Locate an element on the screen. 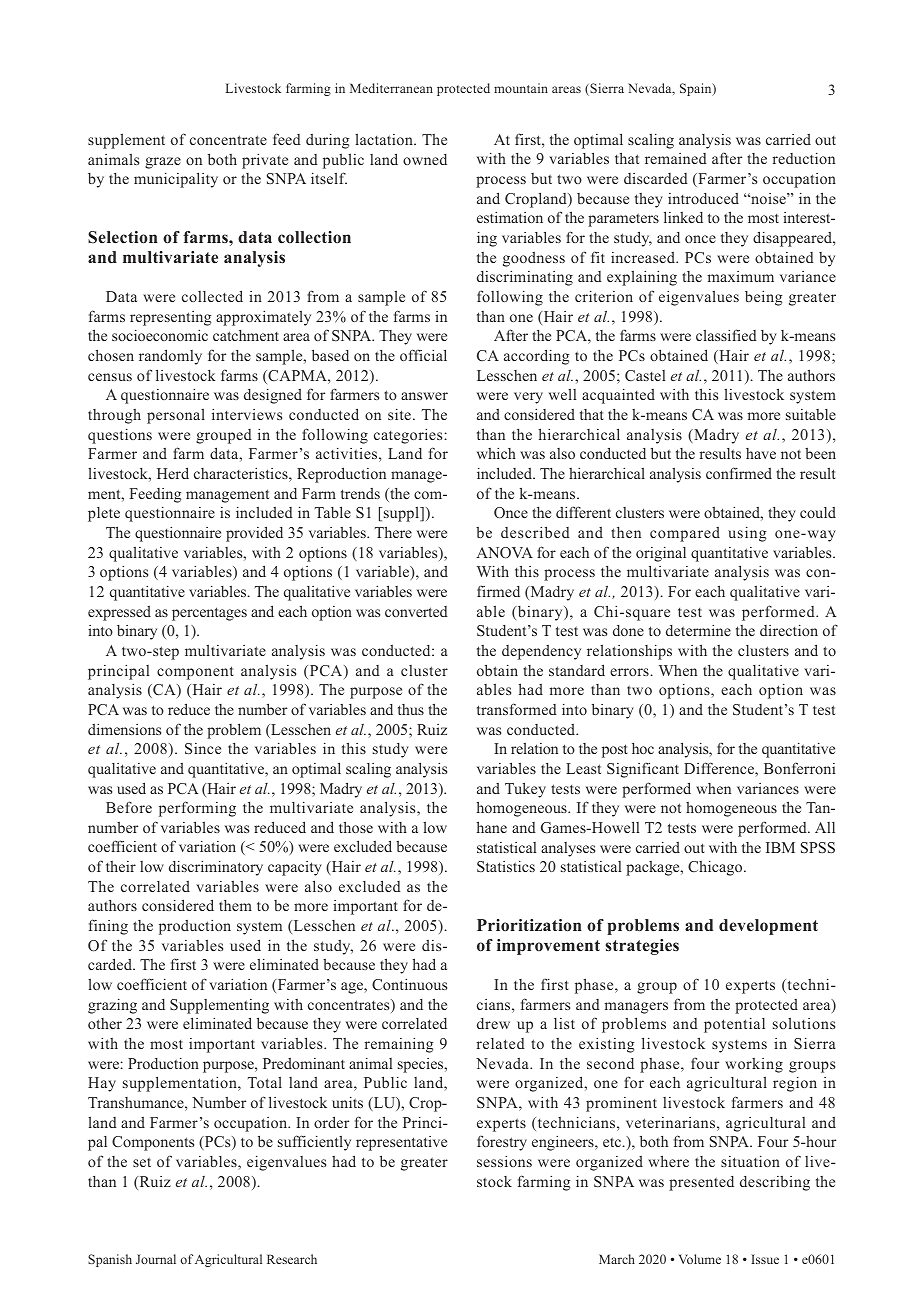 The width and height of the screenshot is (924, 1308). remained is located at coordinates (676, 158).
